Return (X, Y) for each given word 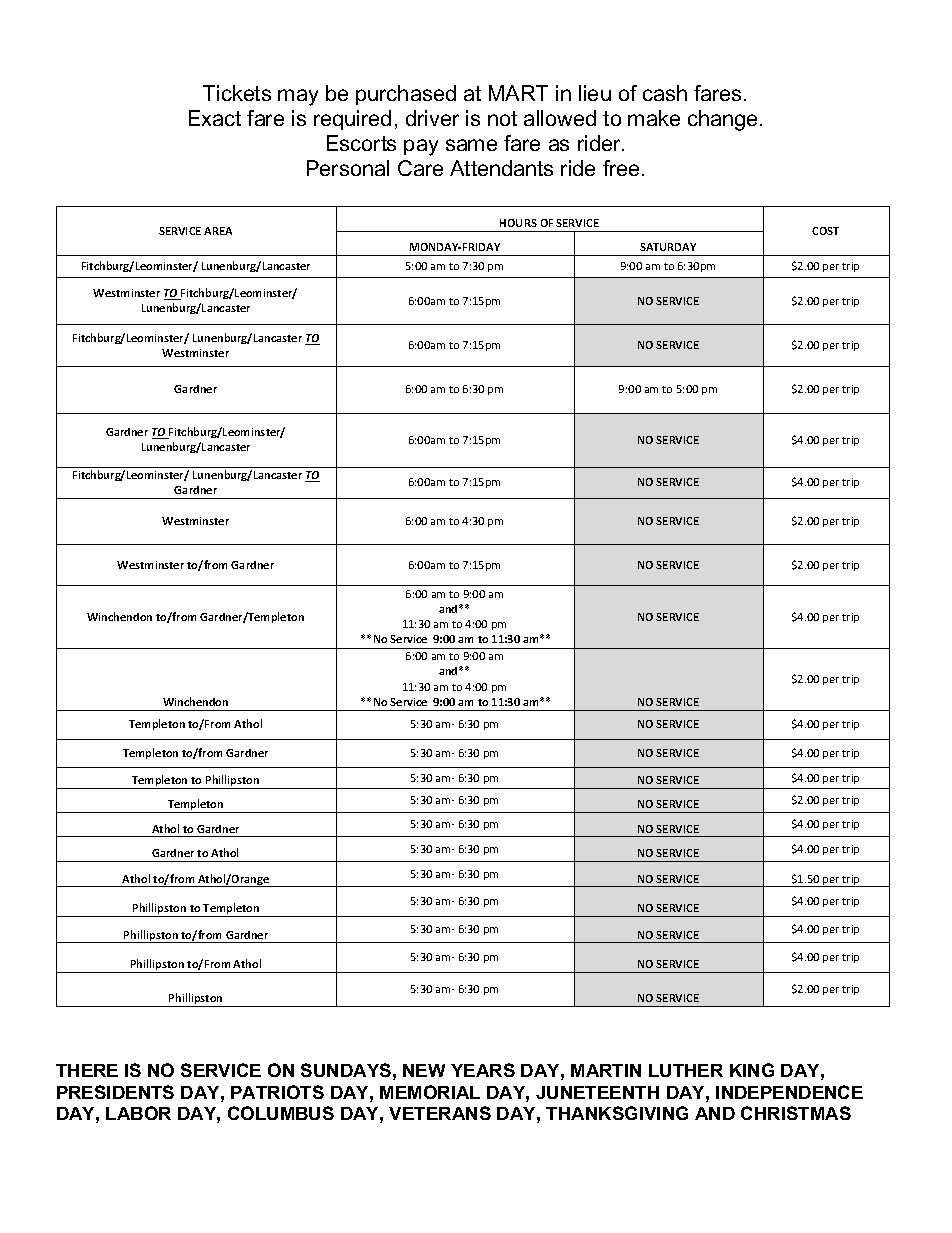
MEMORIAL (430, 1092)
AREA (218, 231)
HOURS (518, 223)
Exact (215, 118)
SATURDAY (668, 247)
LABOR (138, 1113)
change (722, 120)
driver (432, 118)
